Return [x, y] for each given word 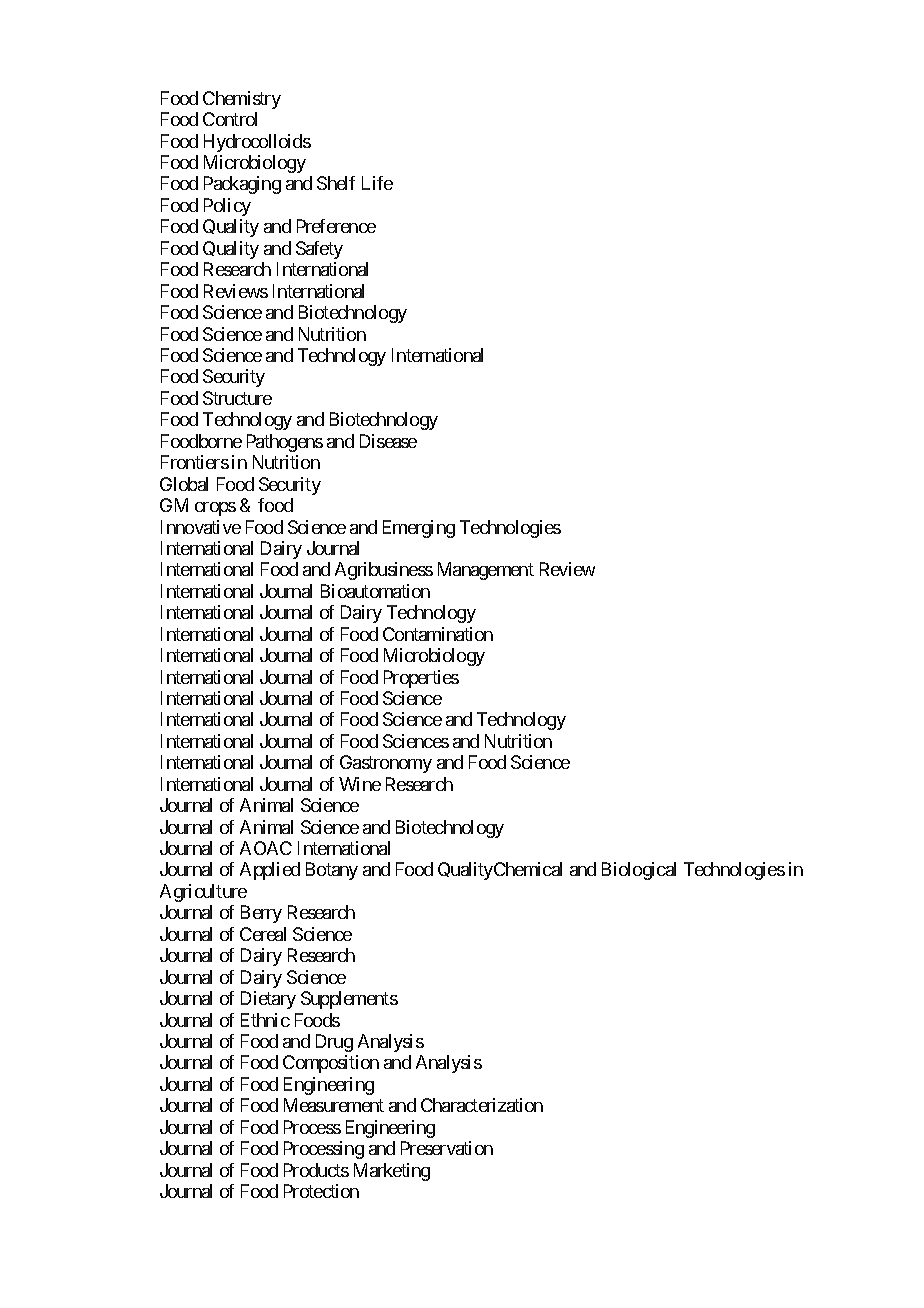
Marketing [392, 1172]
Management [486, 571]
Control [230, 119]
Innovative [201, 527]
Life [377, 183]
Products [316, 1170]
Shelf [336, 183]
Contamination [438, 634]
